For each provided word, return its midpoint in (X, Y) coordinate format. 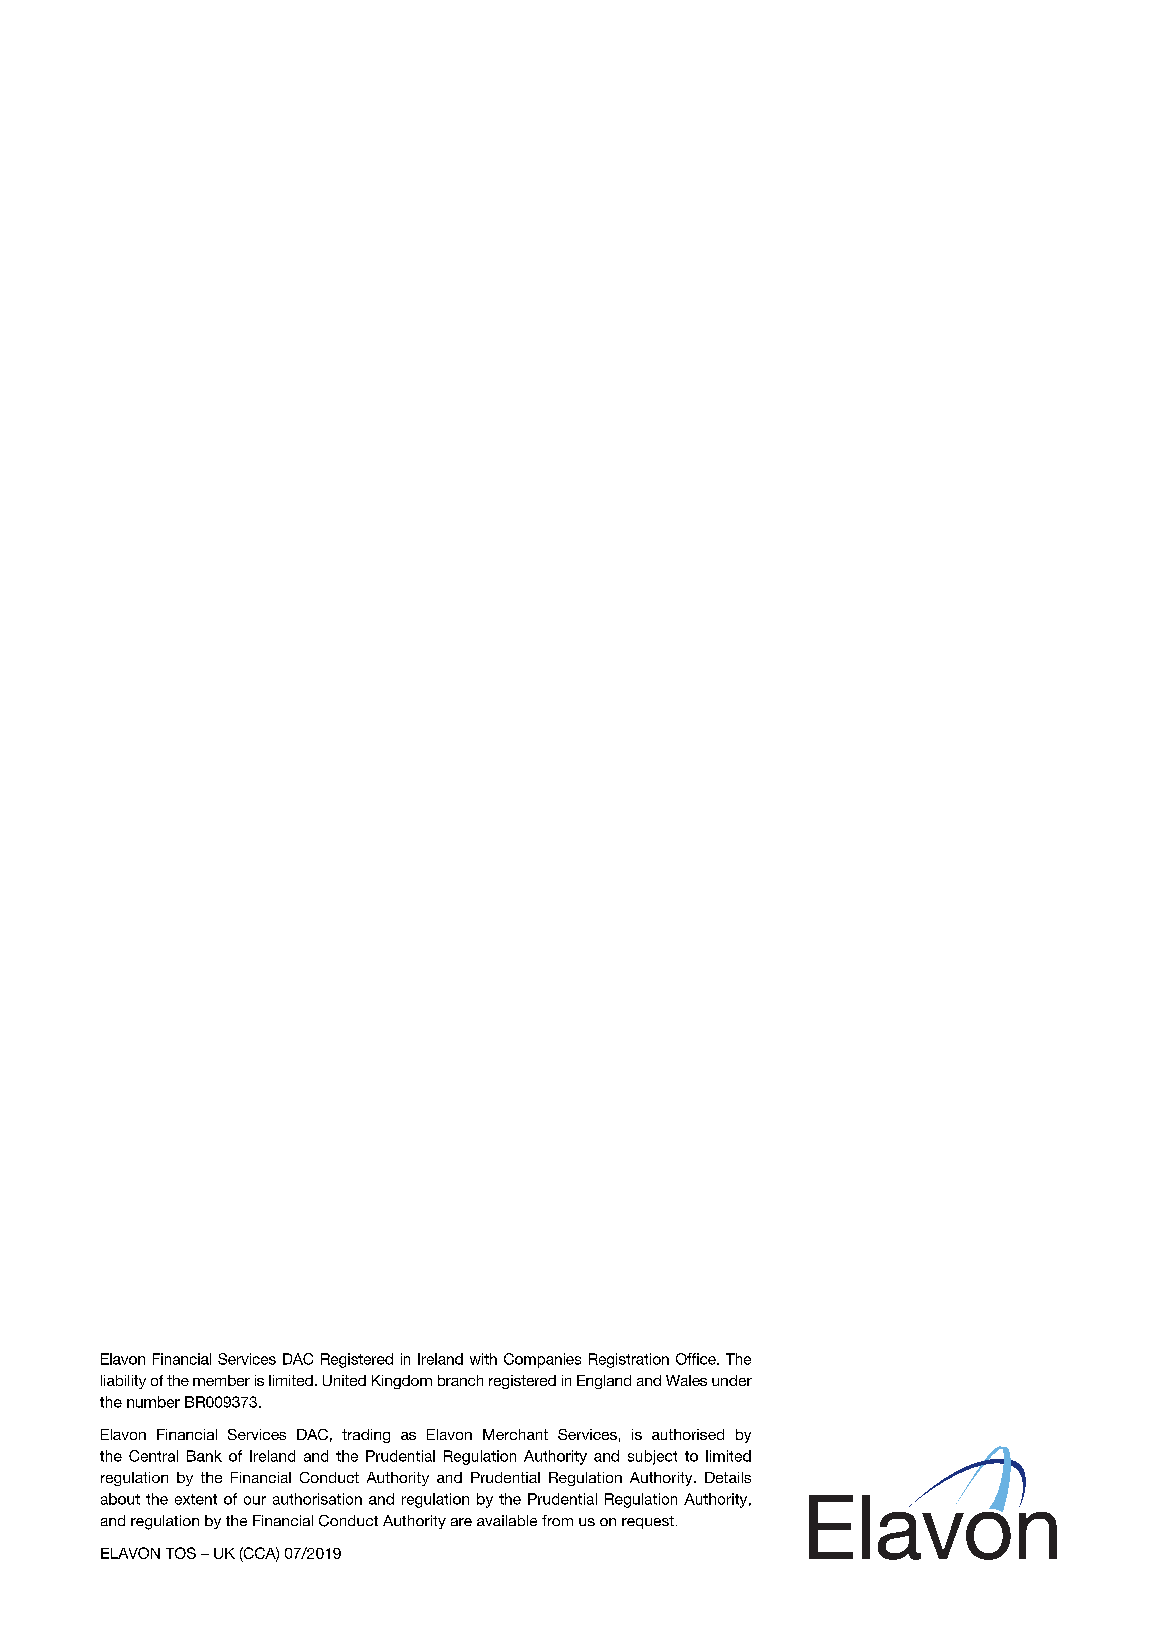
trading (366, 1436)
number (153, 1402)
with (483, 1359)
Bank (204, 1456)
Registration (629, 1360)
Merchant (515, 1434)
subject (652, 1457)
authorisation (317, 1499)
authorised (688, 1434)
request (648, 1522)
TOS (181, 1553)
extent (196, 1499)
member (221, 1380)
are (461, 1522)
